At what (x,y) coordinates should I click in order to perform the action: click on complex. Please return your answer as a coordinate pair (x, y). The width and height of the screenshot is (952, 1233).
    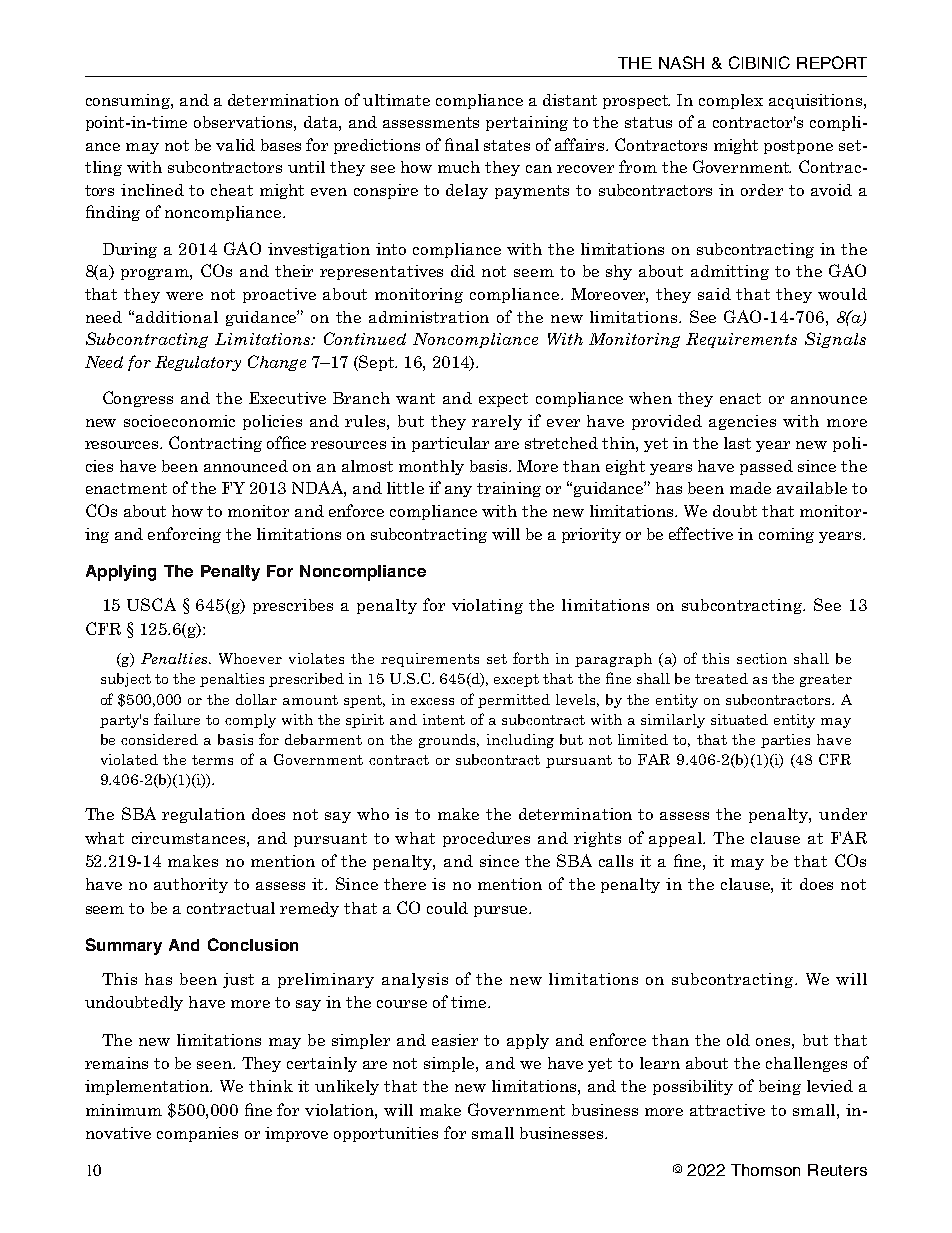
    Looking at the image, I should click on (731, 101).
